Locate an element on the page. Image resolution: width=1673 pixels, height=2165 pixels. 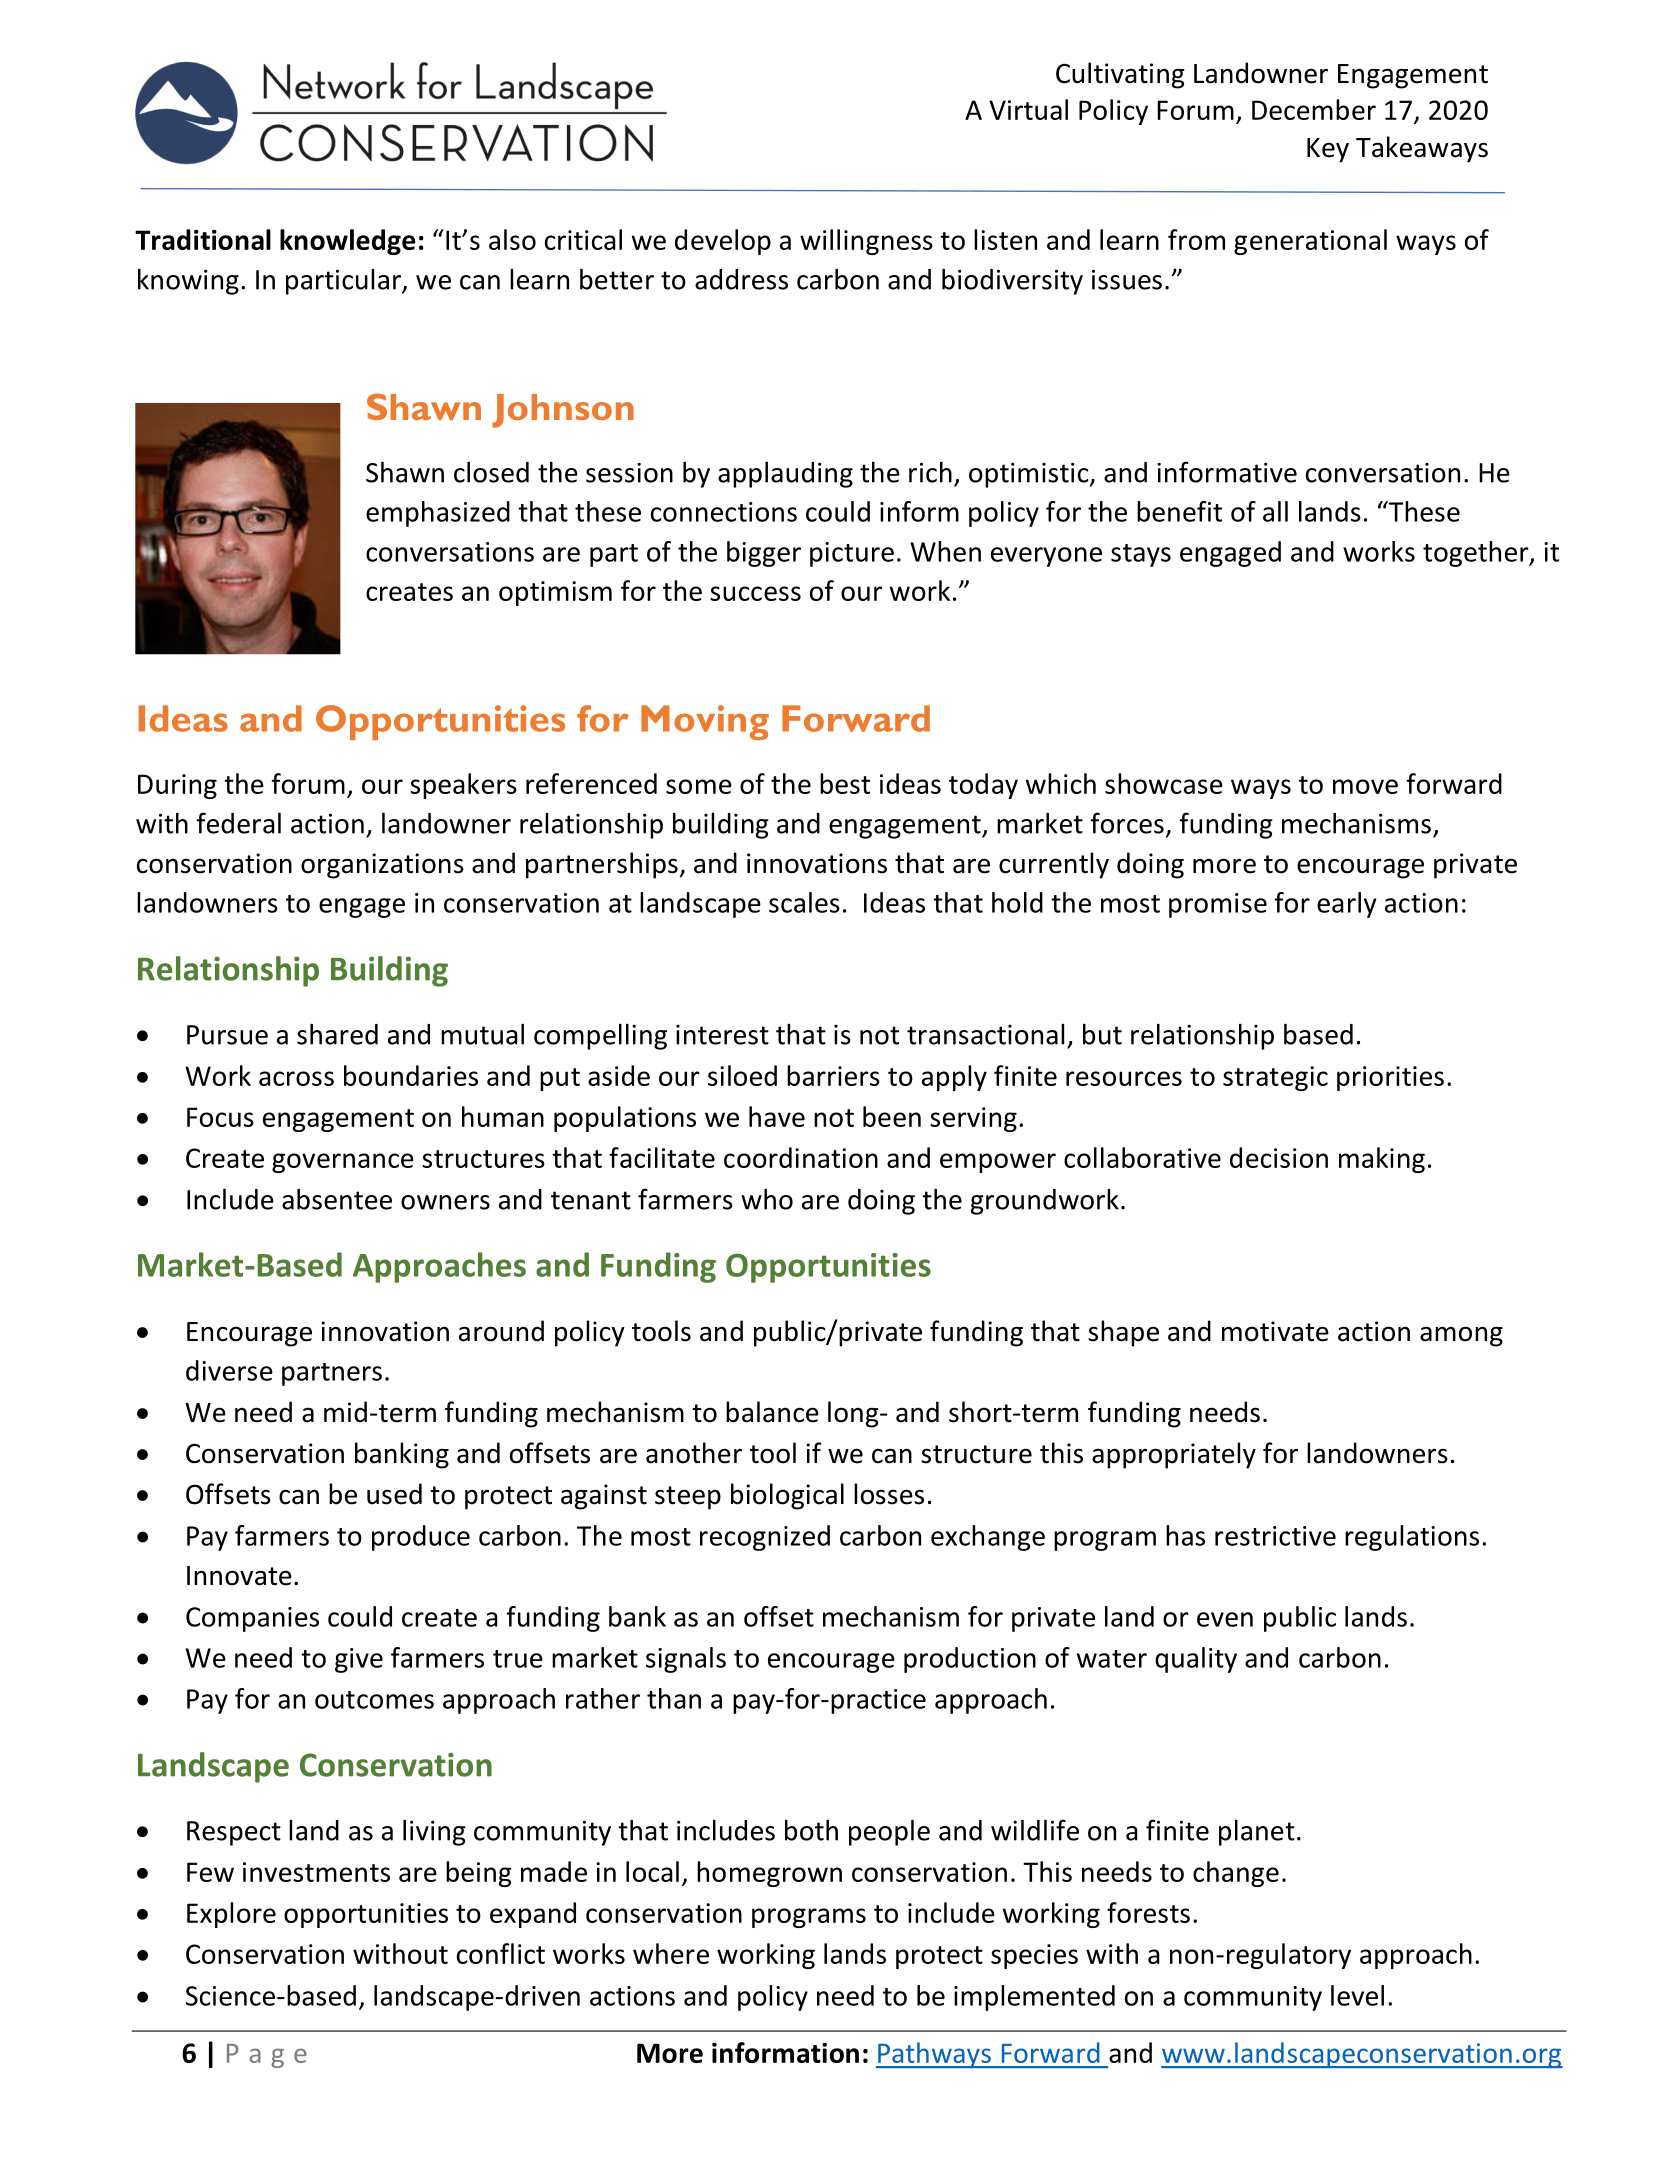
investments is located at coordinates (316, 1872).
